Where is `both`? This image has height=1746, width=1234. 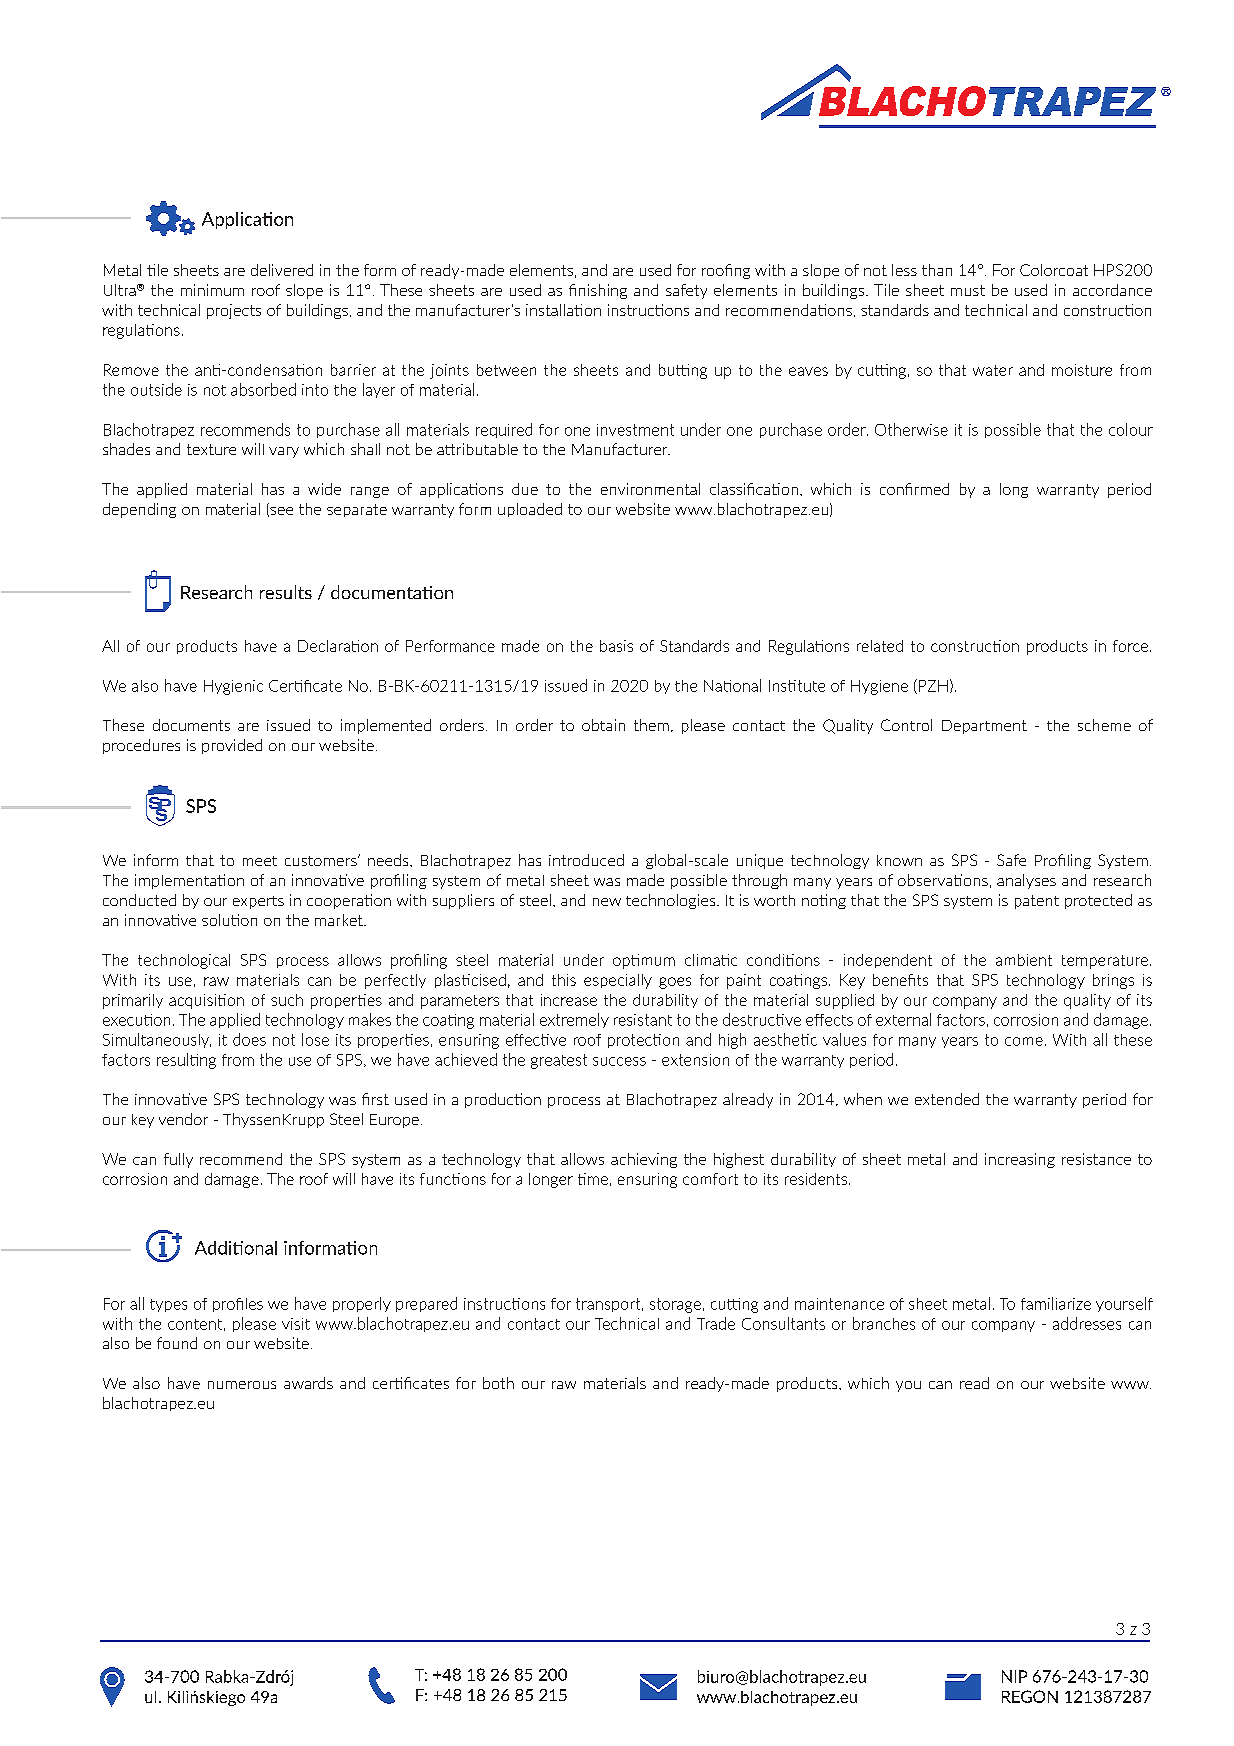
both is located at coordinates (498, 1383).
